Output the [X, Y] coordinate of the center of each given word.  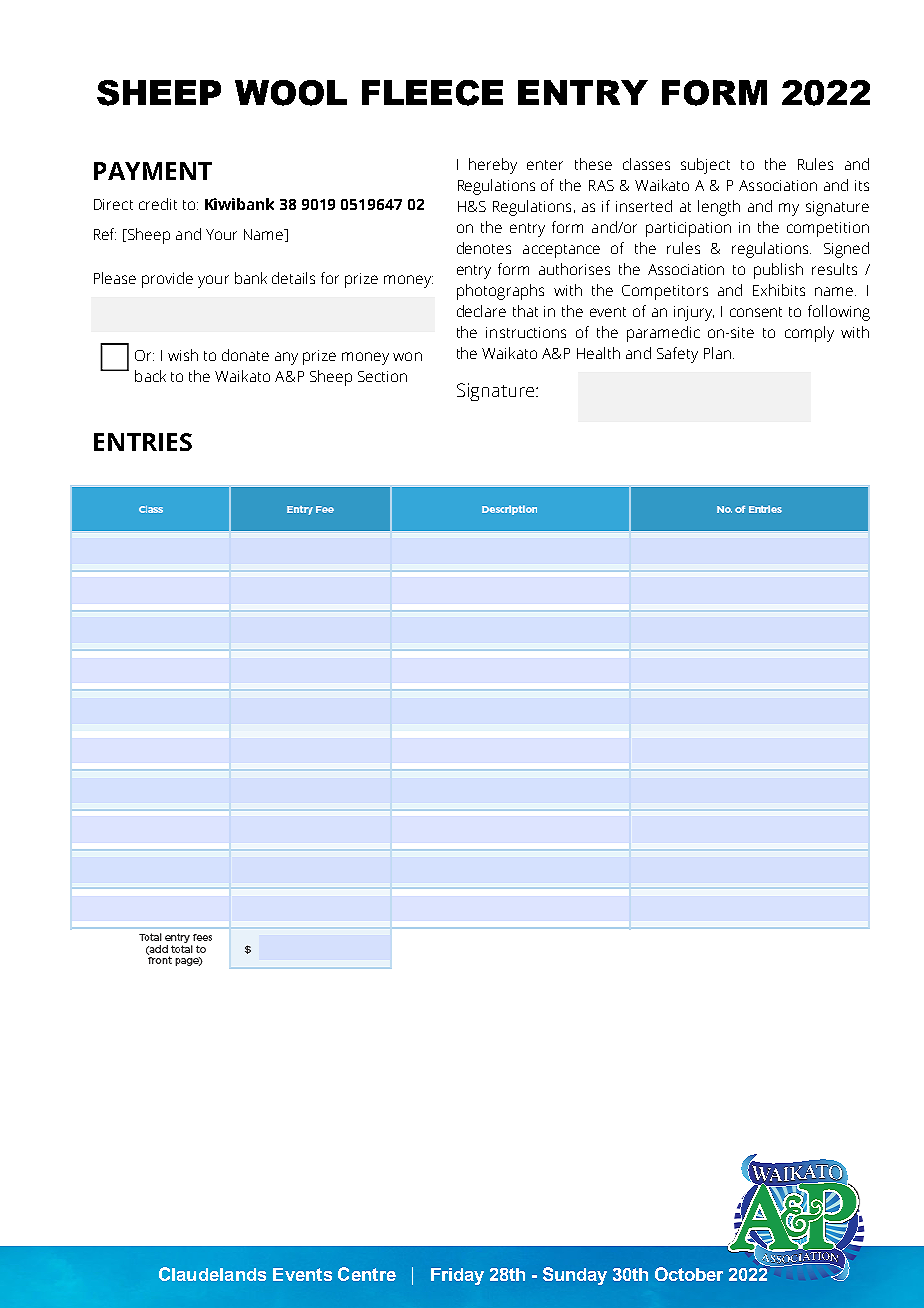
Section [382, 376]
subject [705, 166]
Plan [717, 353]
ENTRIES [143, 442]
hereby [493, 166]
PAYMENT [153, 171]
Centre [367, 1274]
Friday [457, 1276]
